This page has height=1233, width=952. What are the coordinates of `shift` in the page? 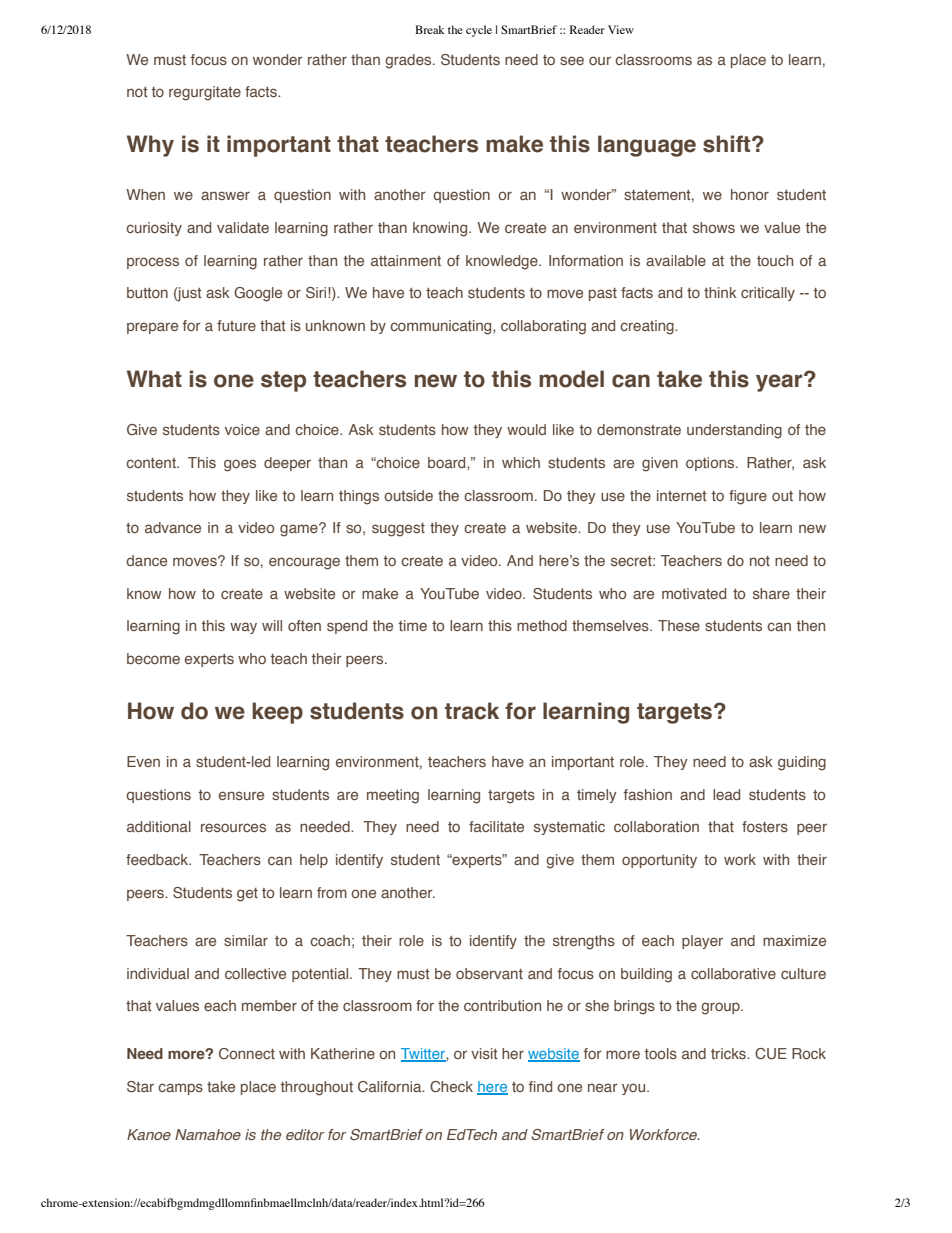 It's located at (728, 144).
